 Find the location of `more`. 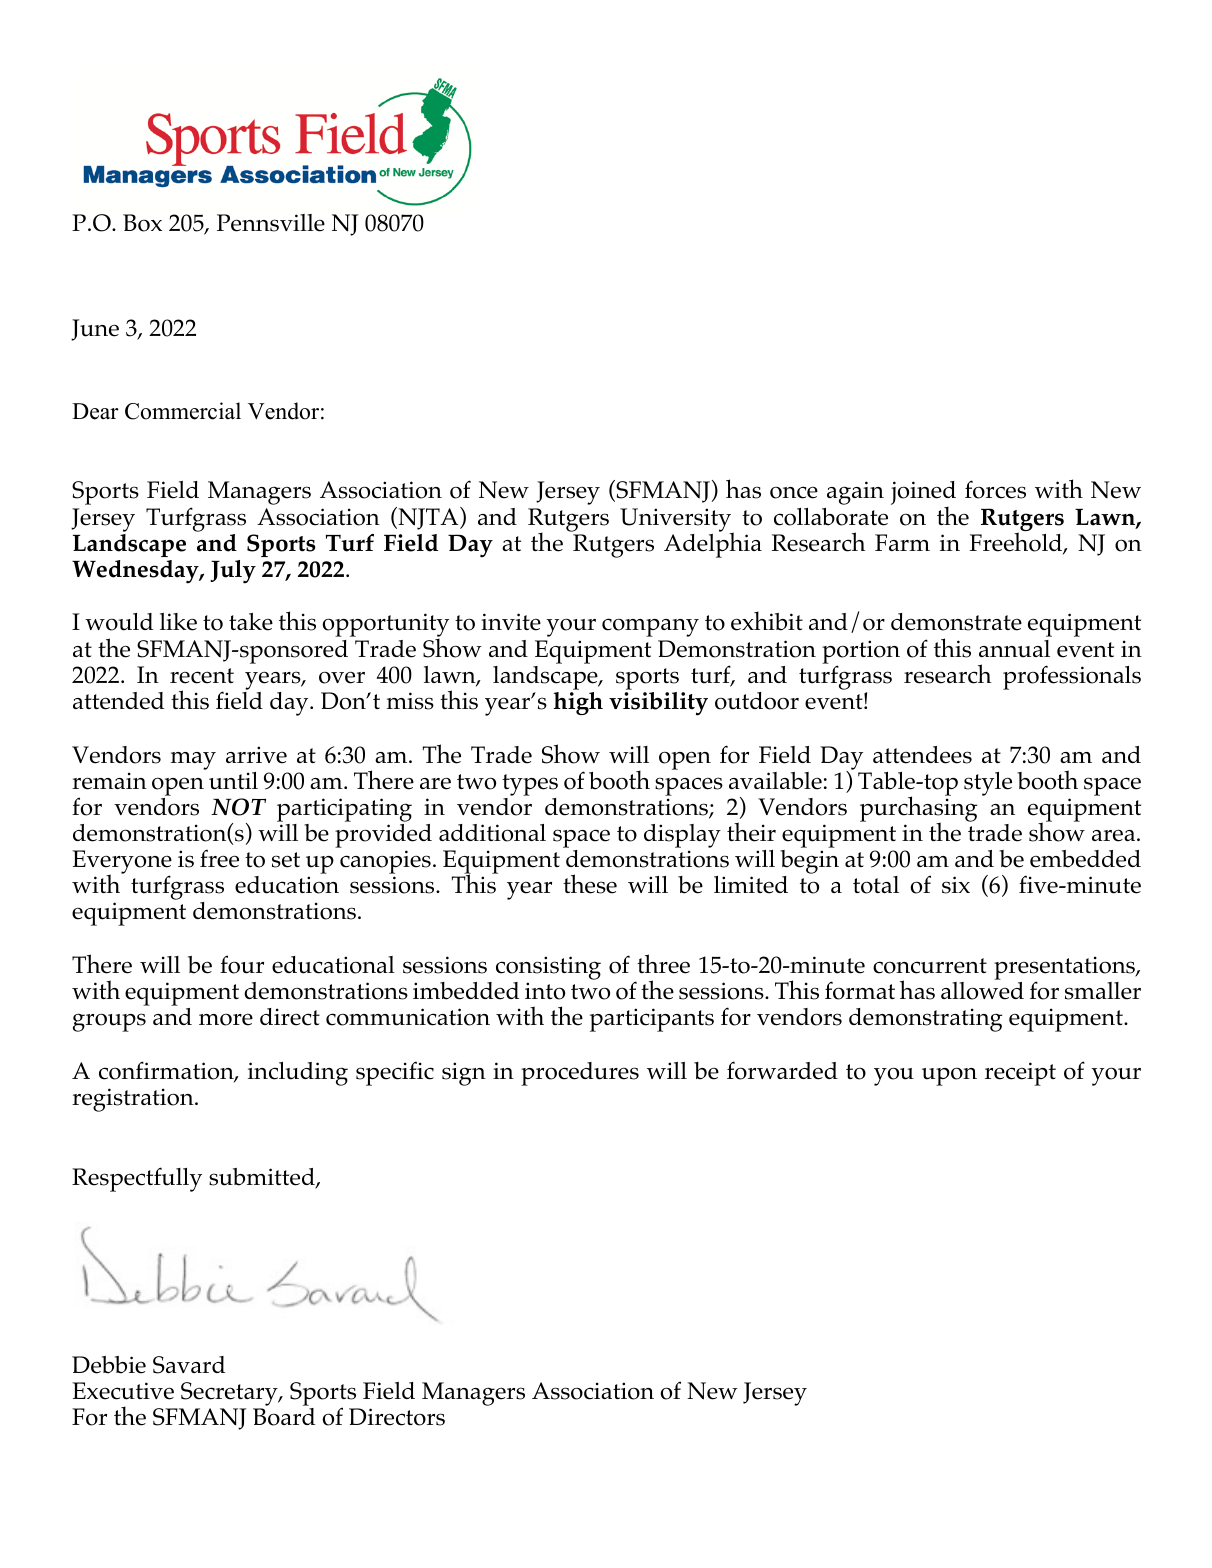

more is located at coordinates (226, 1020).
